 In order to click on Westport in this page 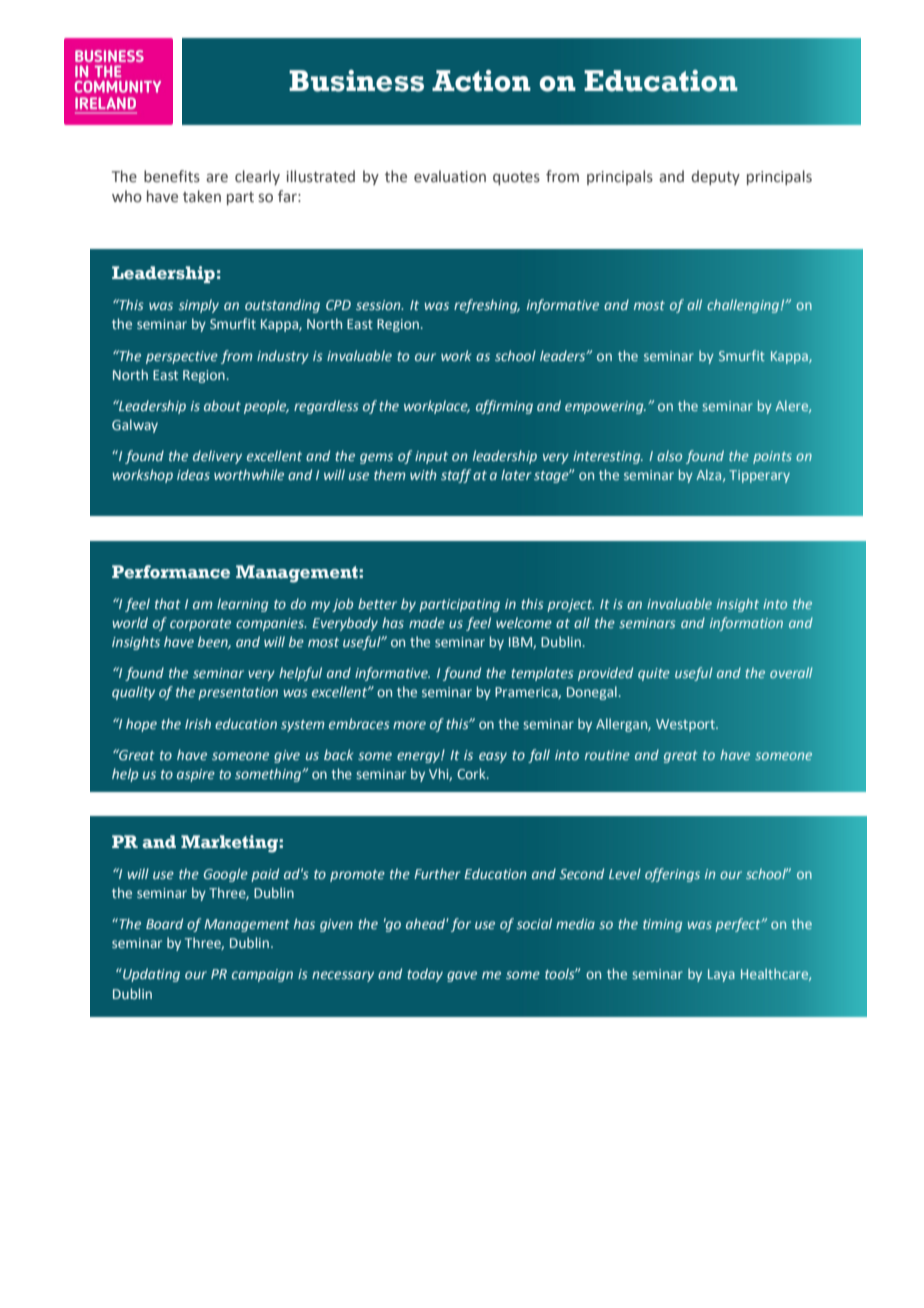, I will do `click(686, 725)`.
